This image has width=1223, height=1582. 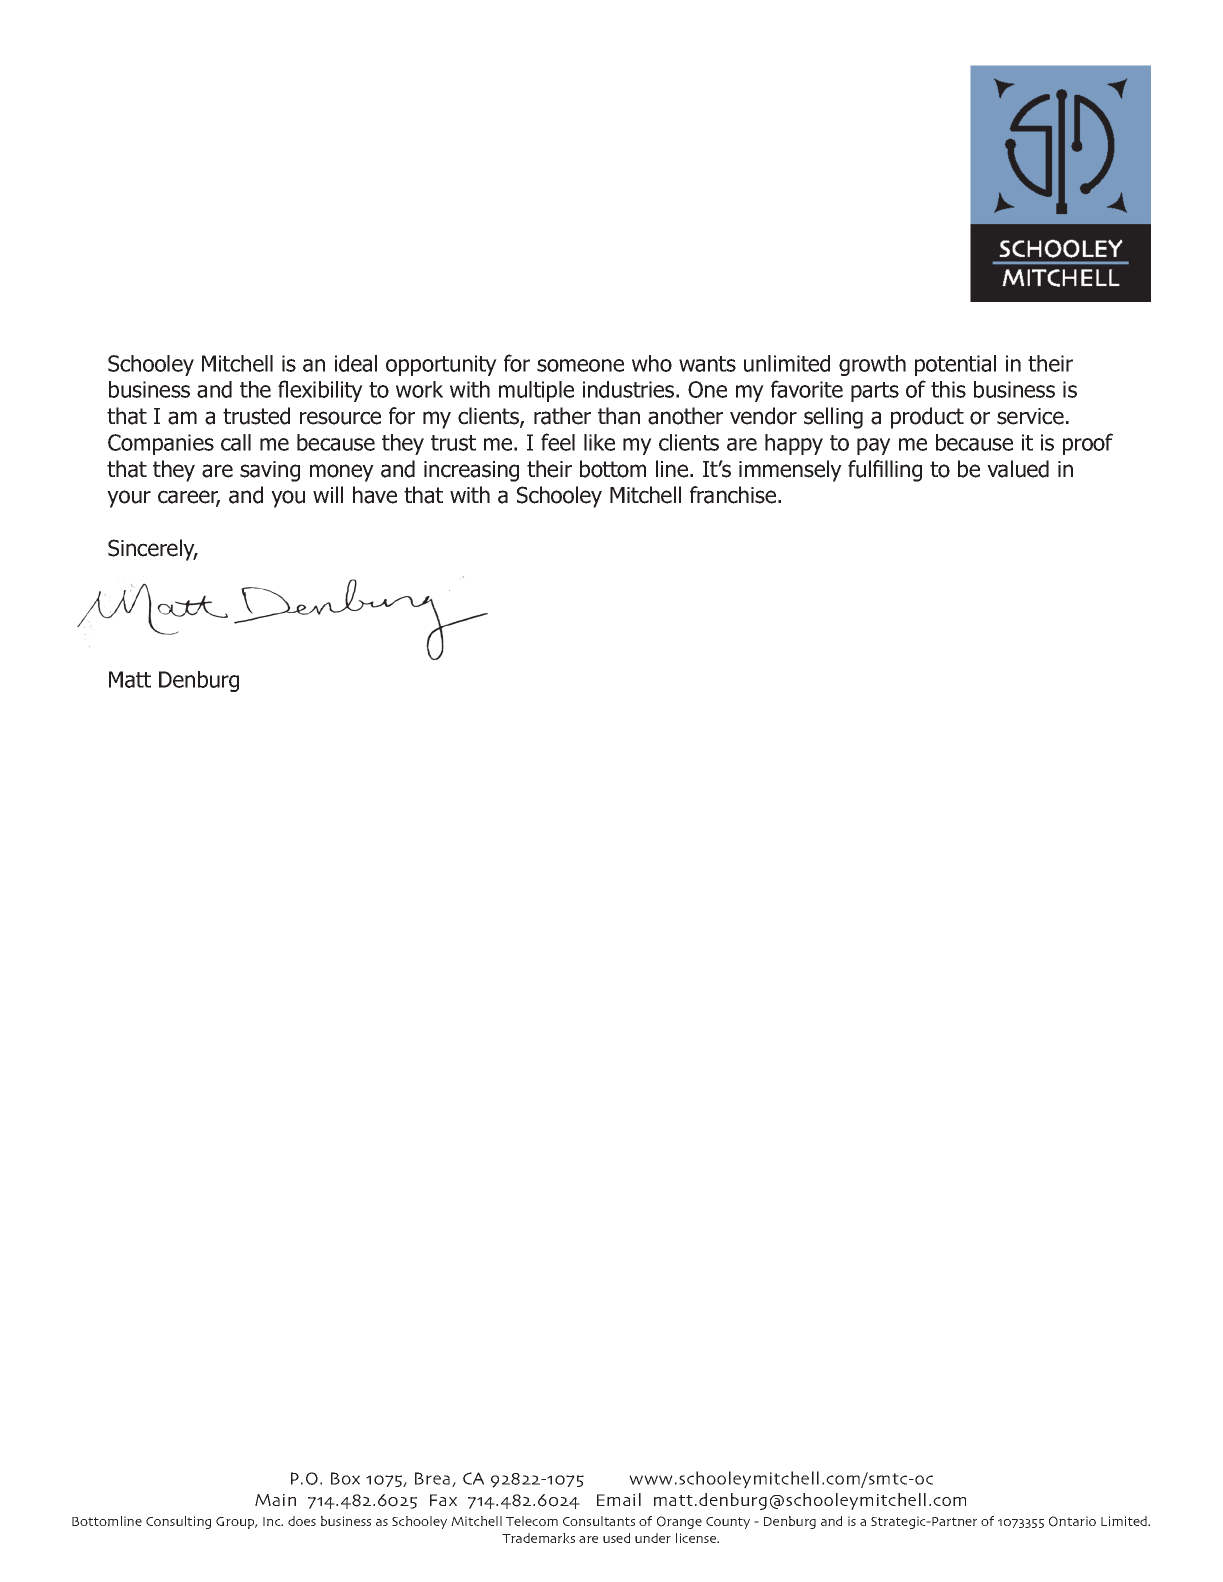 I want to click on fulfilling, so click(x=885, y=471).
